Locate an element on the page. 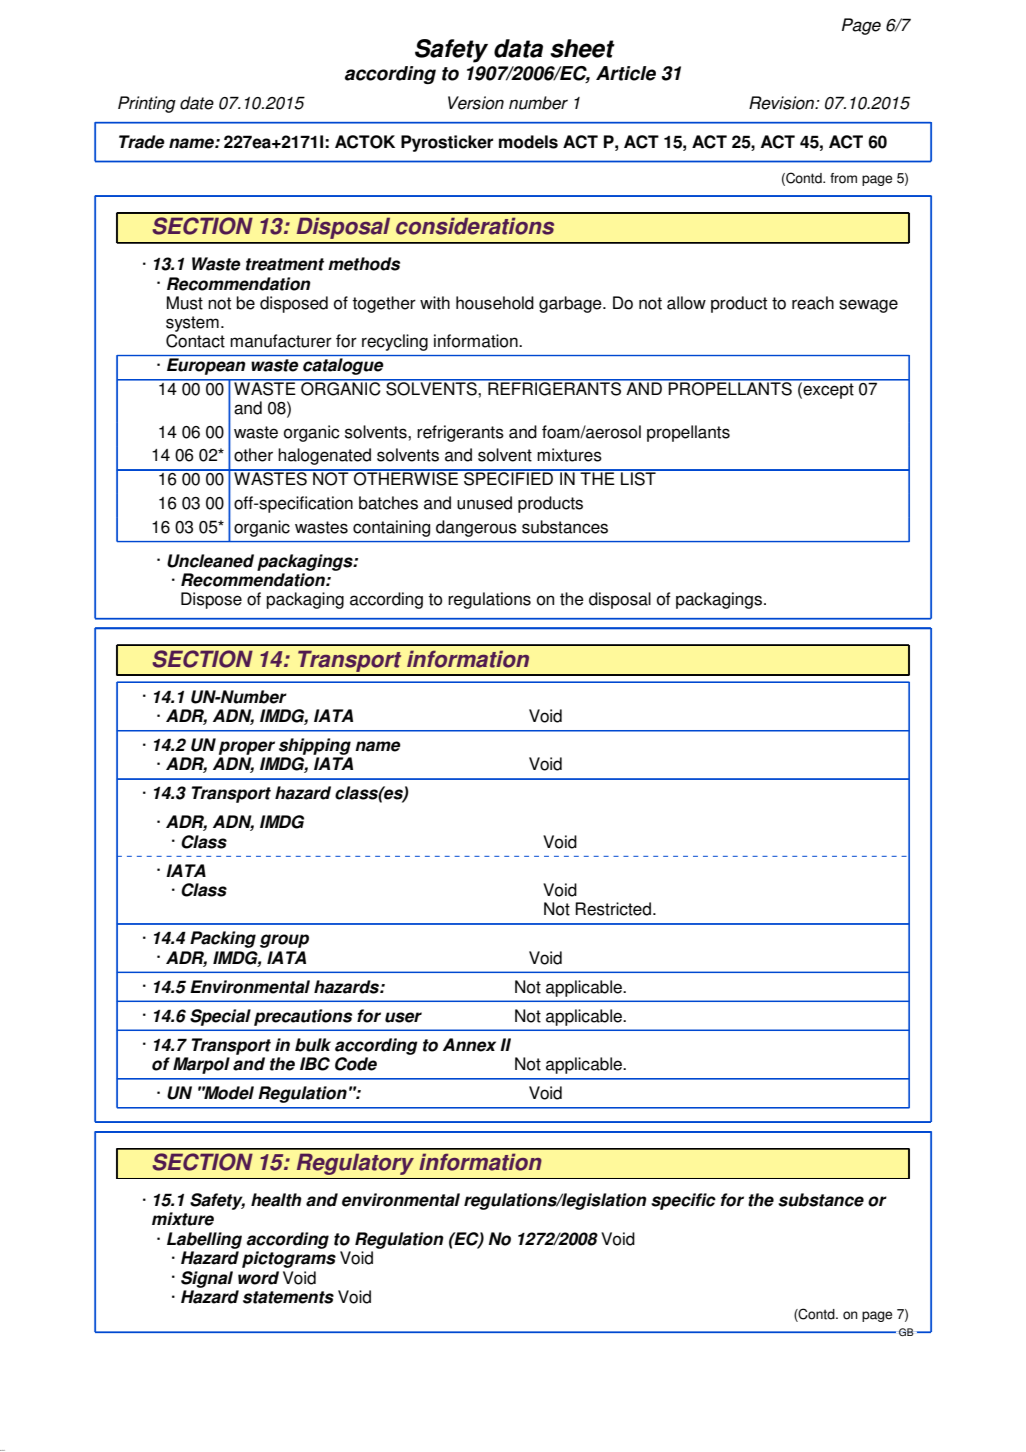 This image has height=1452, width=1026. Packing is located at coordinates (223, 939).
